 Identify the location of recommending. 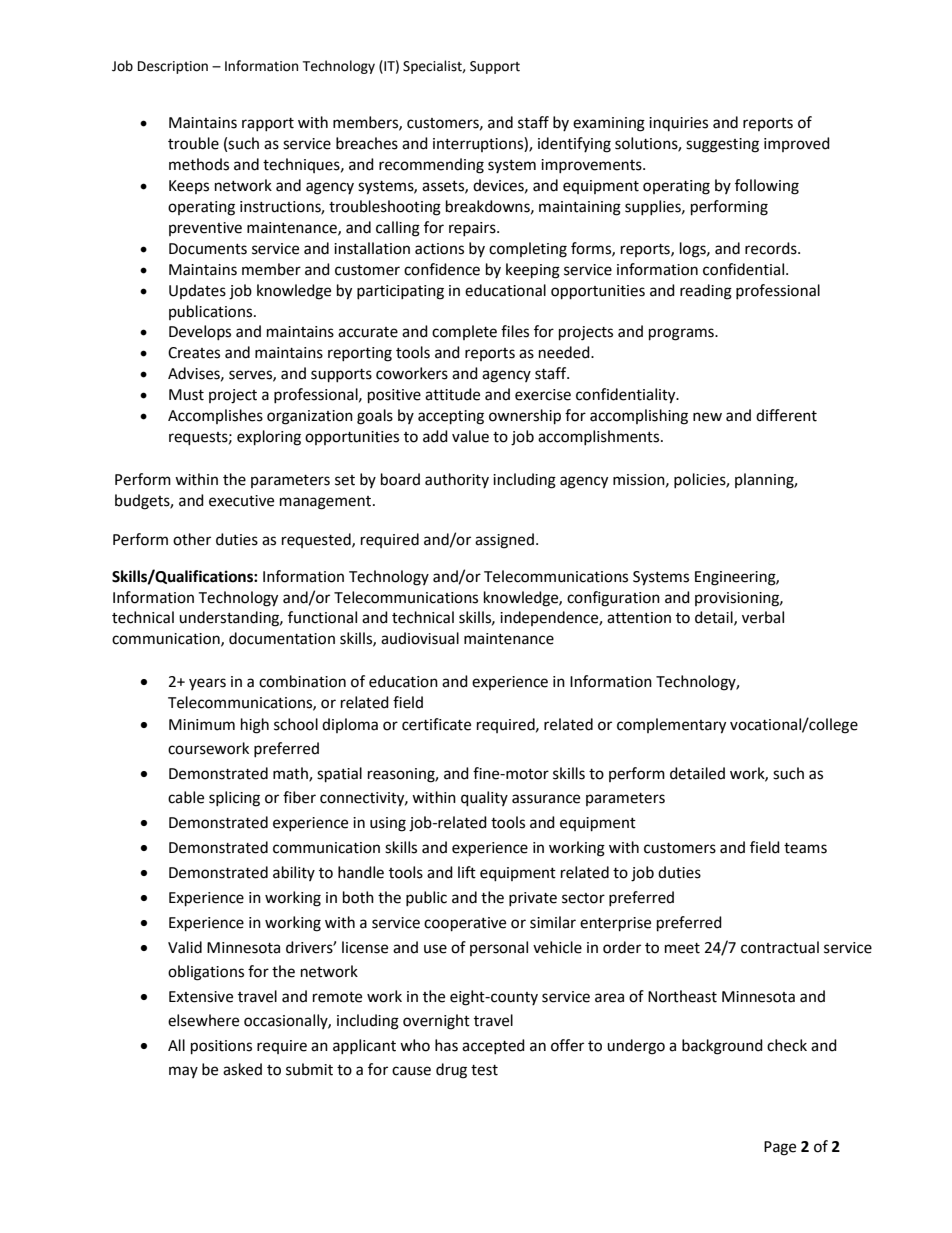
(431, 166).
